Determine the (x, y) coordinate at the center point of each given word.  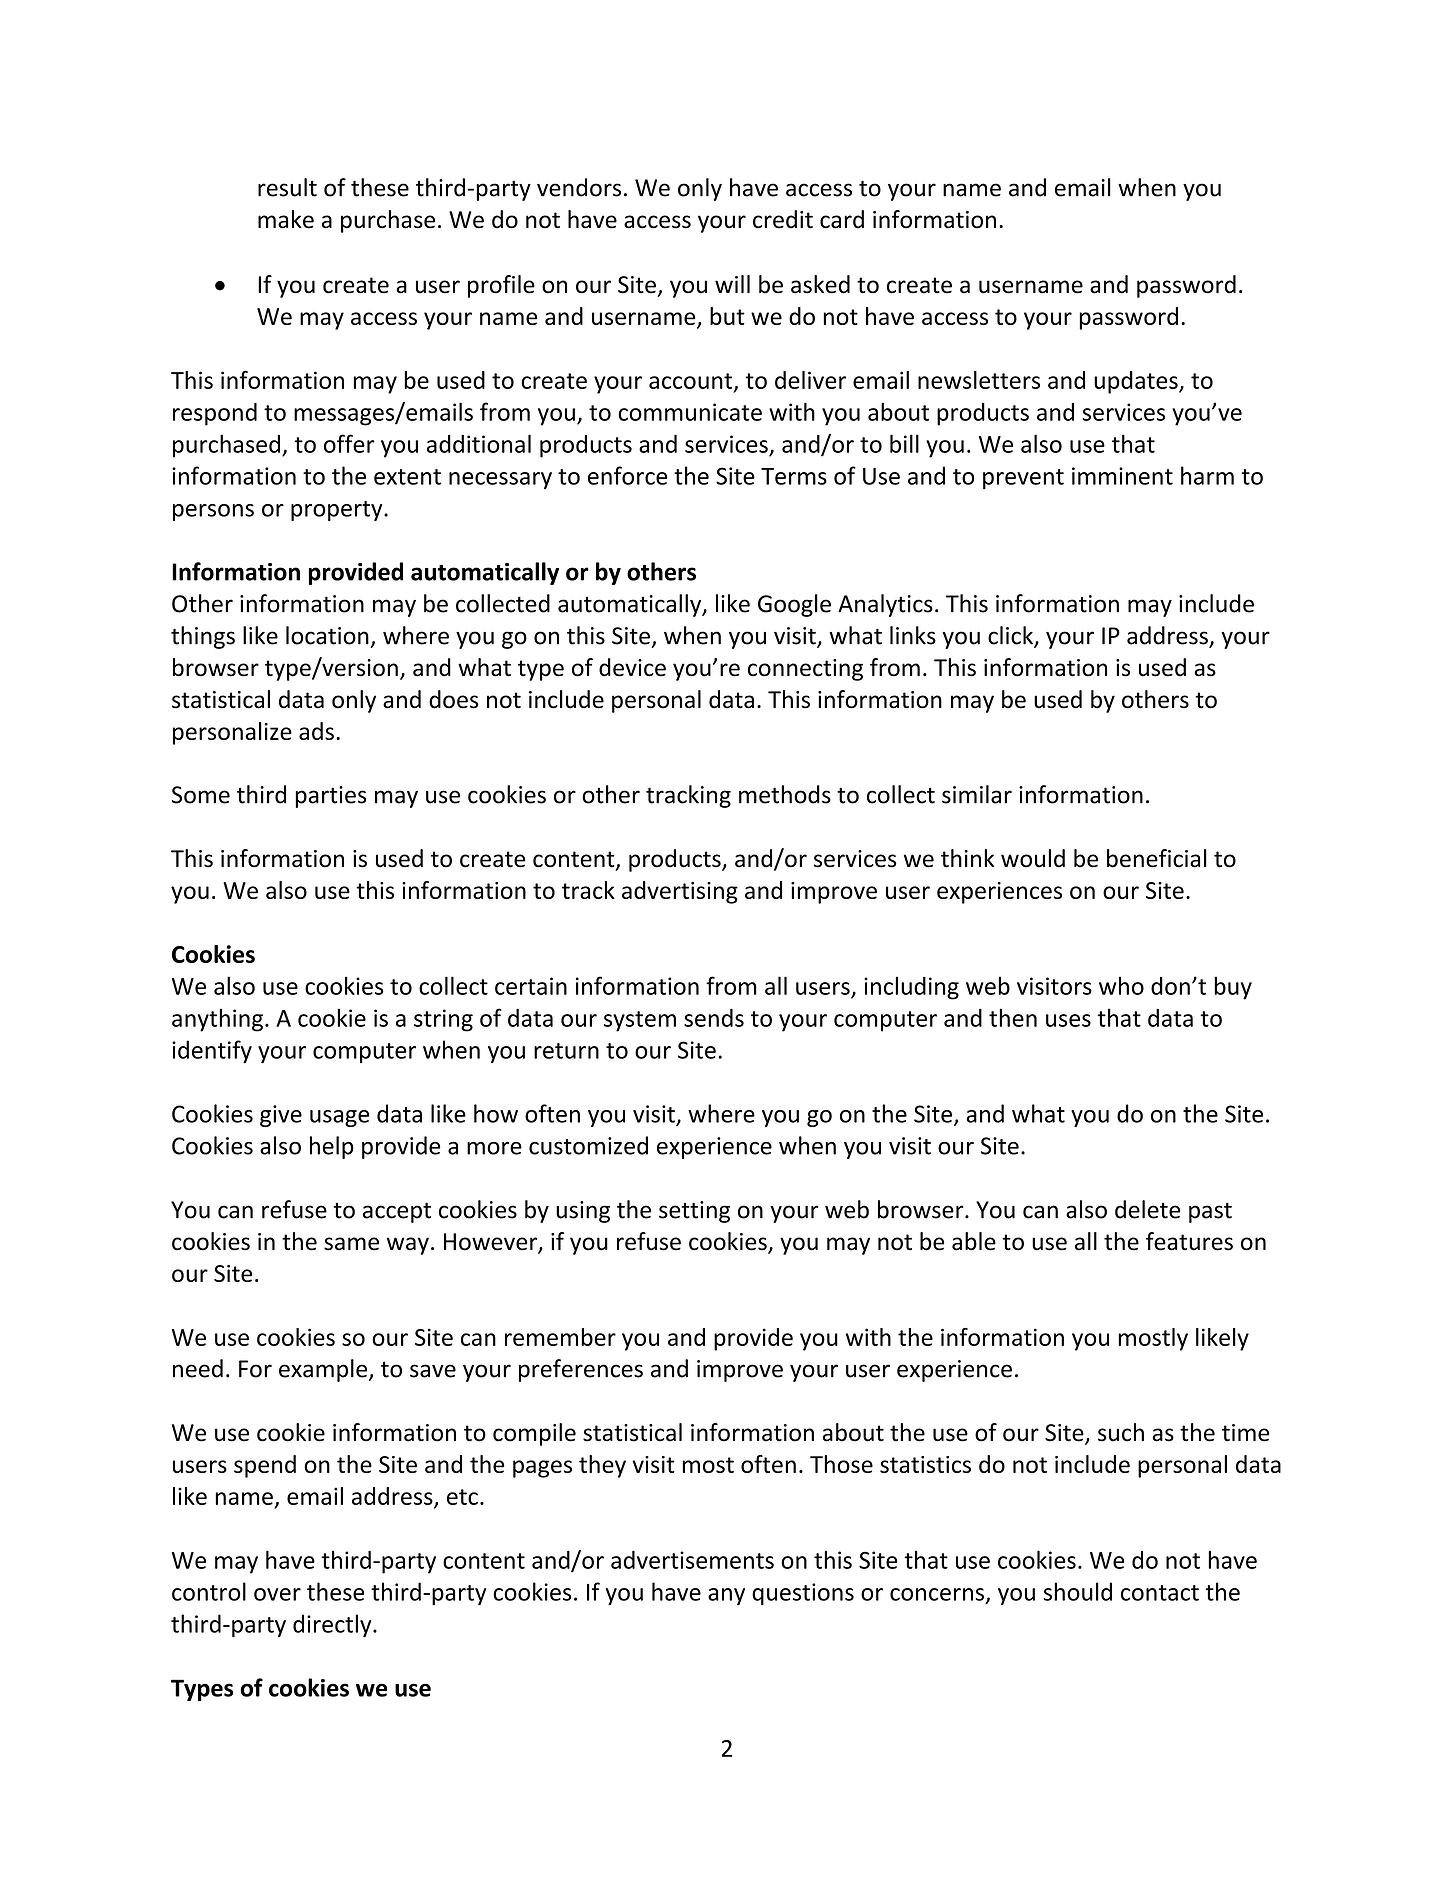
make (286, 219)
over (277, 1594)
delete (1147, 1209)
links (913, 635)
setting (694, 1212)
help (332, 1147)
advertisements (692, 1560)
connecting (805, 670)
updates (1137, 382)
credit (783, 219)
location (327, 635)
